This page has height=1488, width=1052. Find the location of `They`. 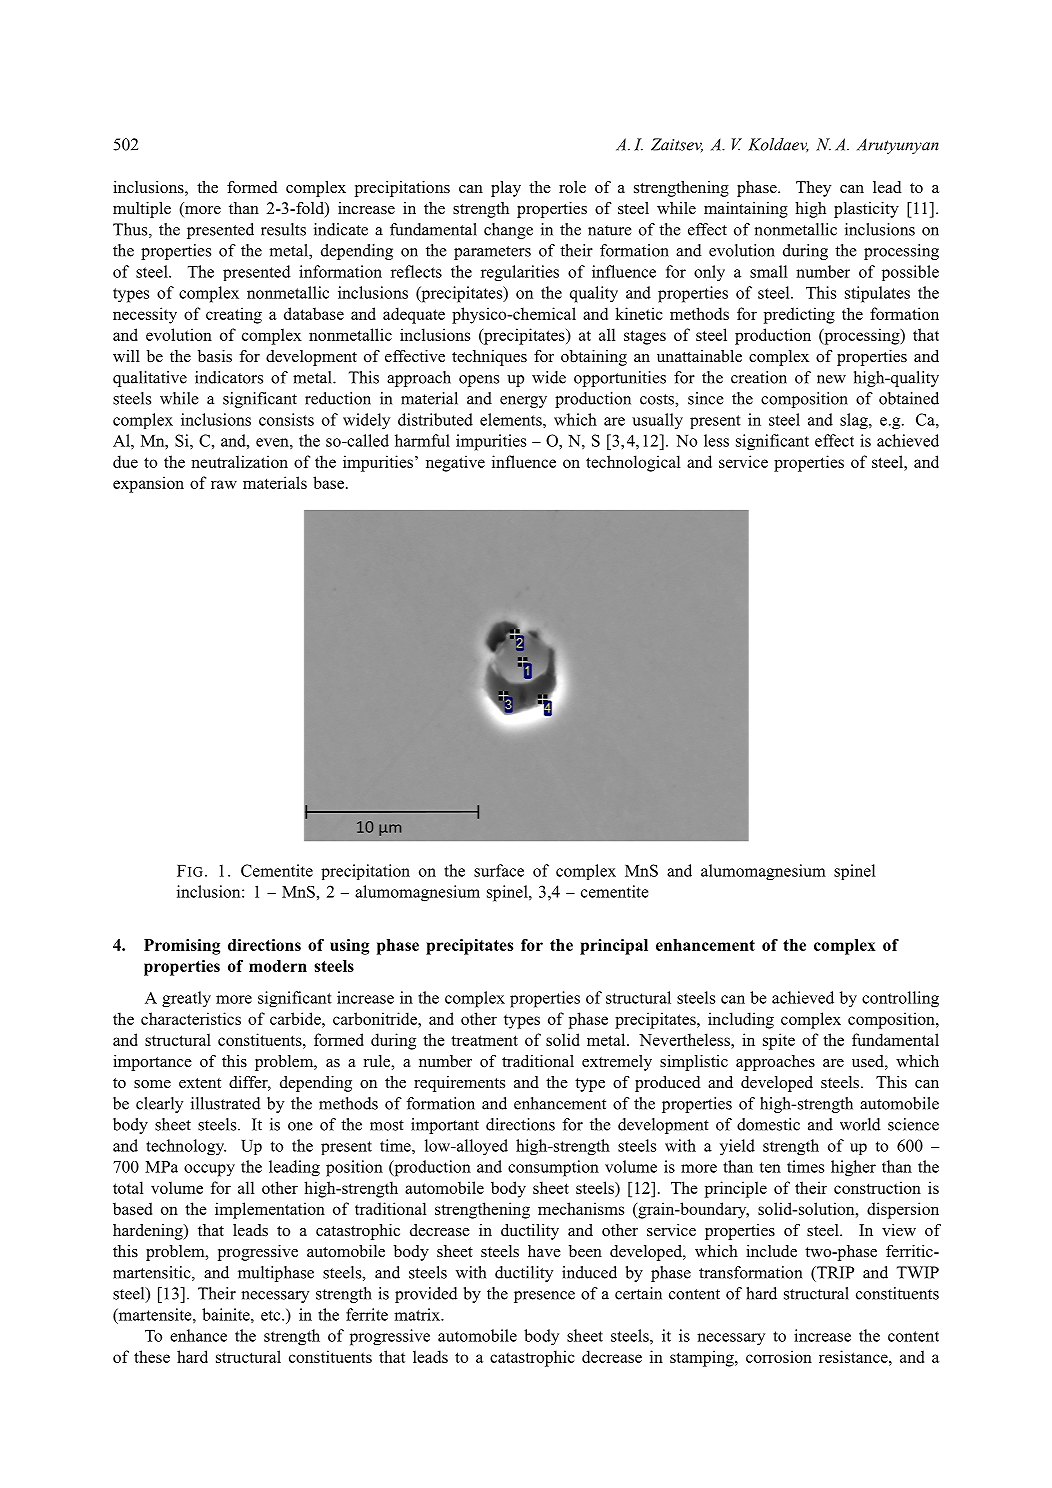

They is located at coordinates (813, 189).
